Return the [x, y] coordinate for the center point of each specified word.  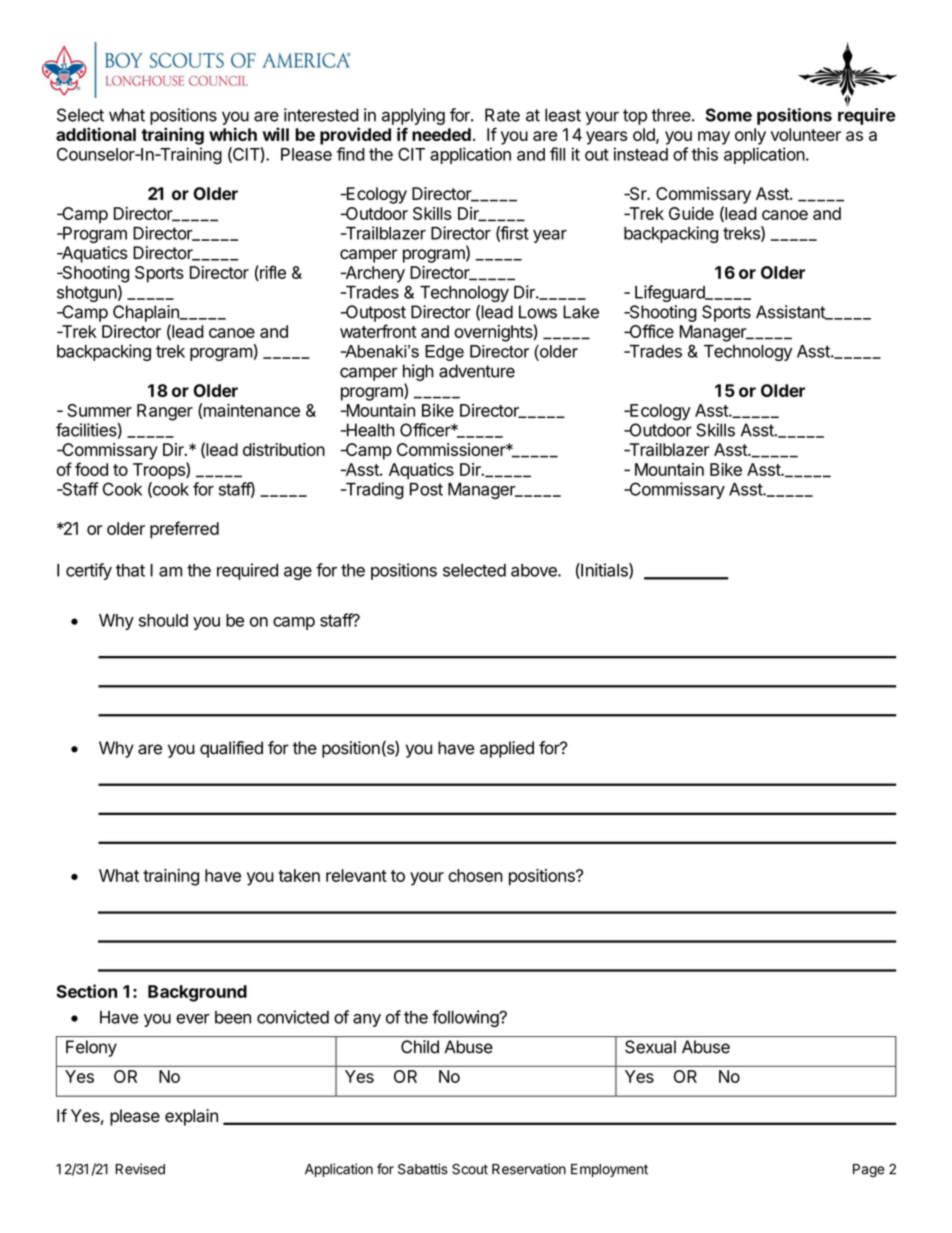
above [535, 570]
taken [299, 875]
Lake [581, 312]
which [233, 134]
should [163, 620]
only [750, 136]
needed [441, 134]
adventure [477, 371]
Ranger [165, 412]
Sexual [650, 1047]
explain [191, 1117]
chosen [475, 875]
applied [507, 749]
